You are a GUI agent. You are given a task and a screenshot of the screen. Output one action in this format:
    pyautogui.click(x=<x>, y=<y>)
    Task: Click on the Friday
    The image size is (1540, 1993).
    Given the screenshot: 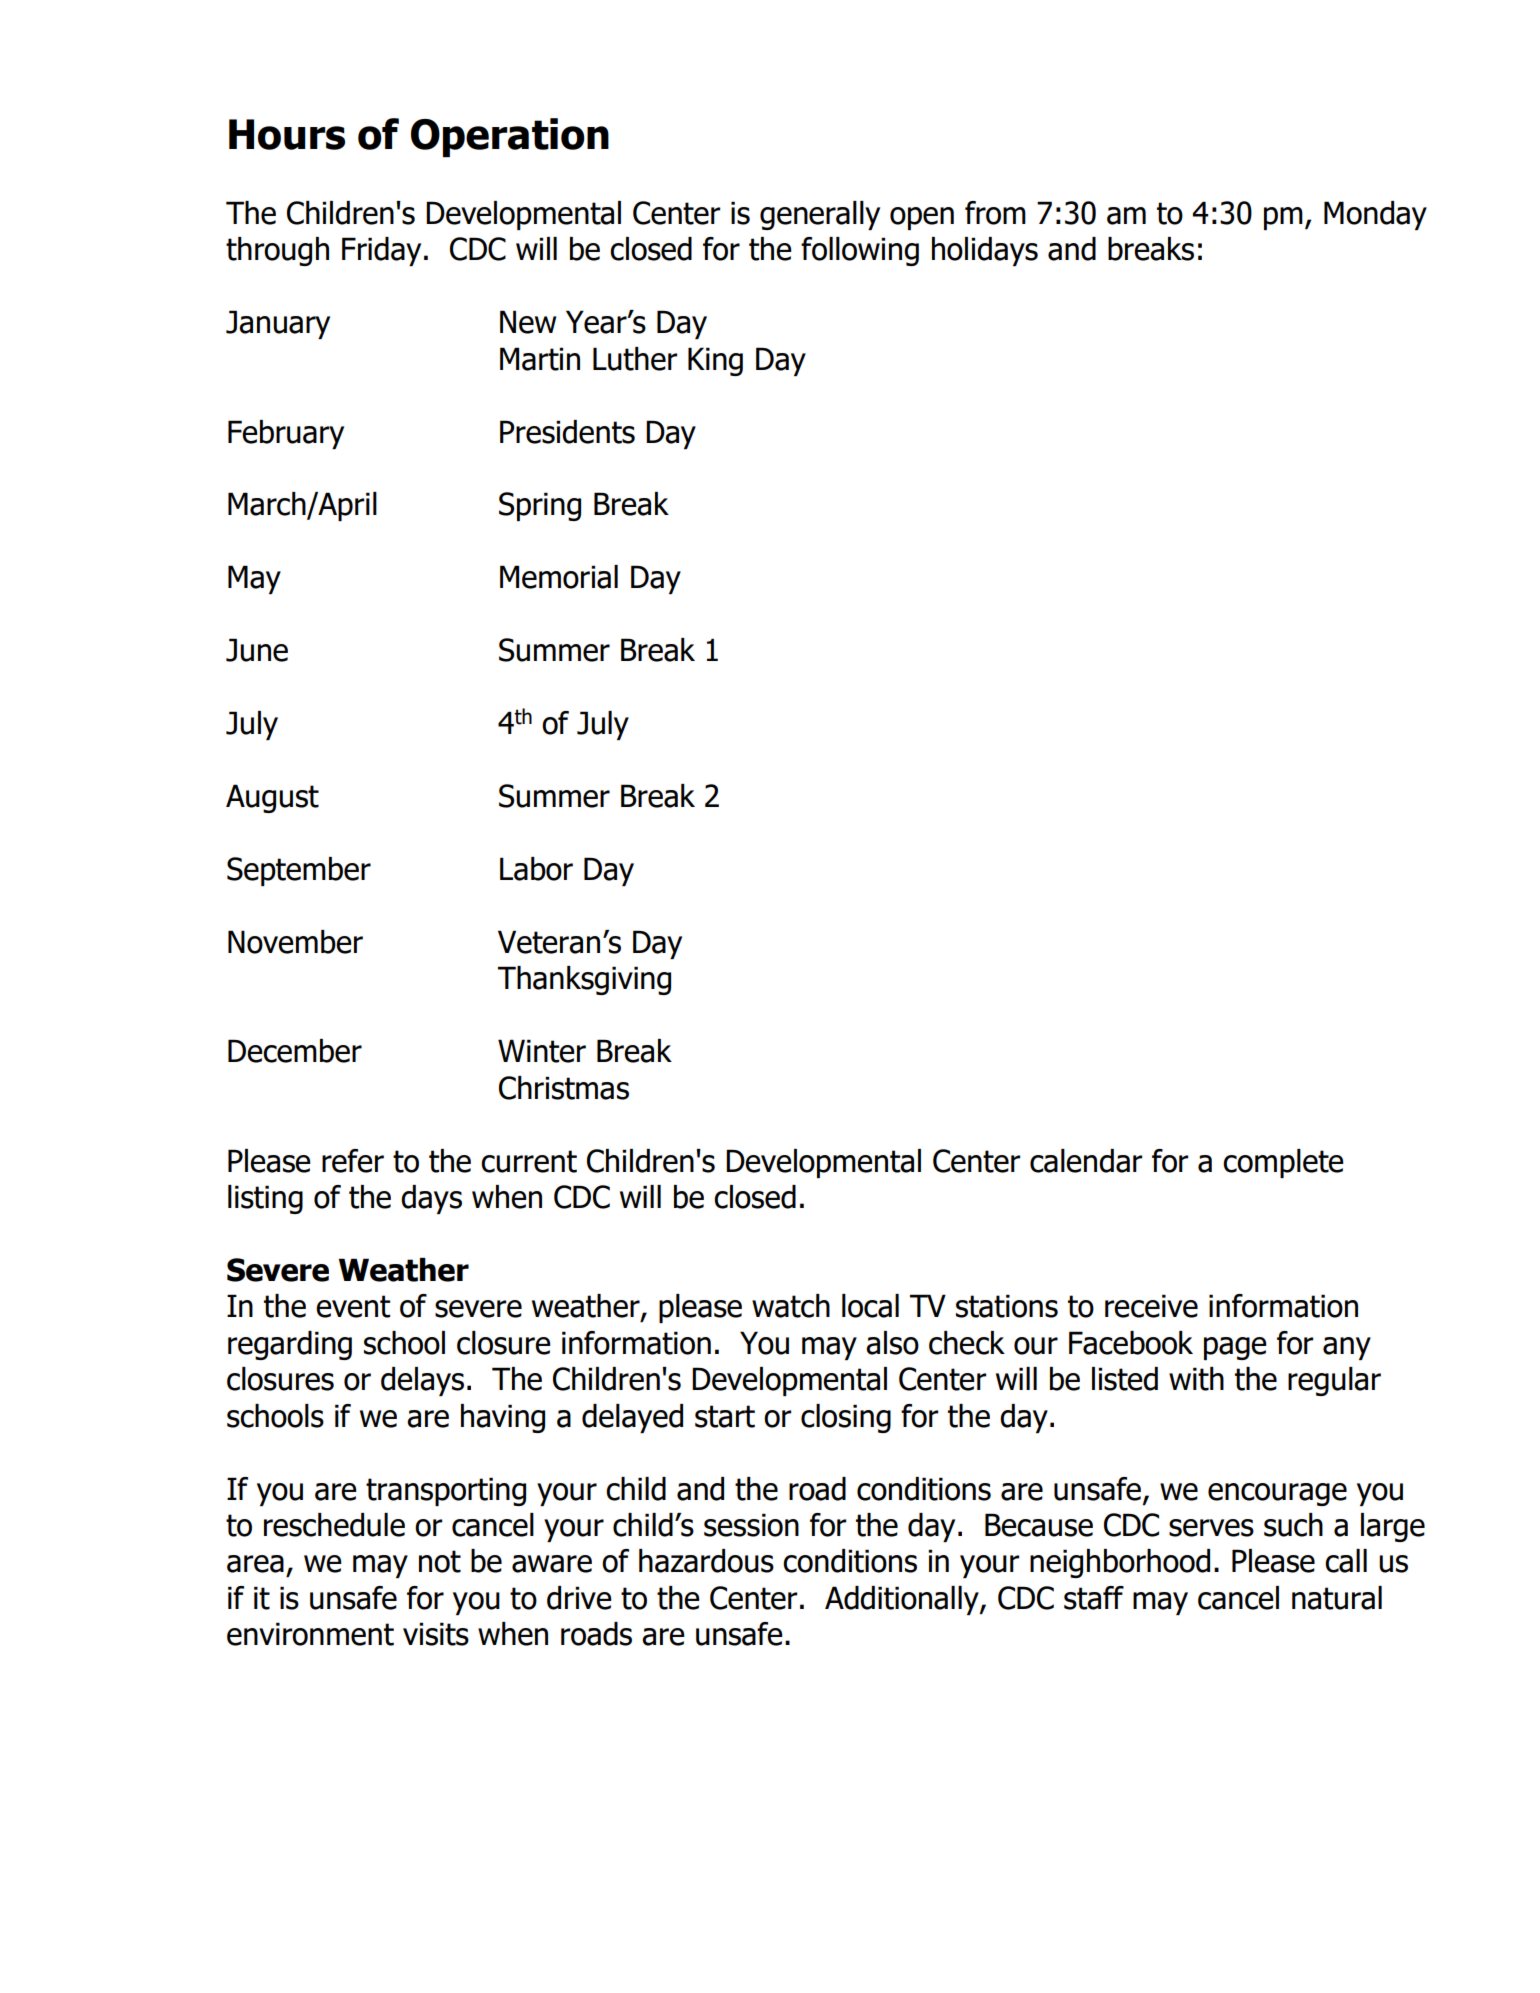 What is the action you would take?
    pyautogui.click(x=381, y=251)
